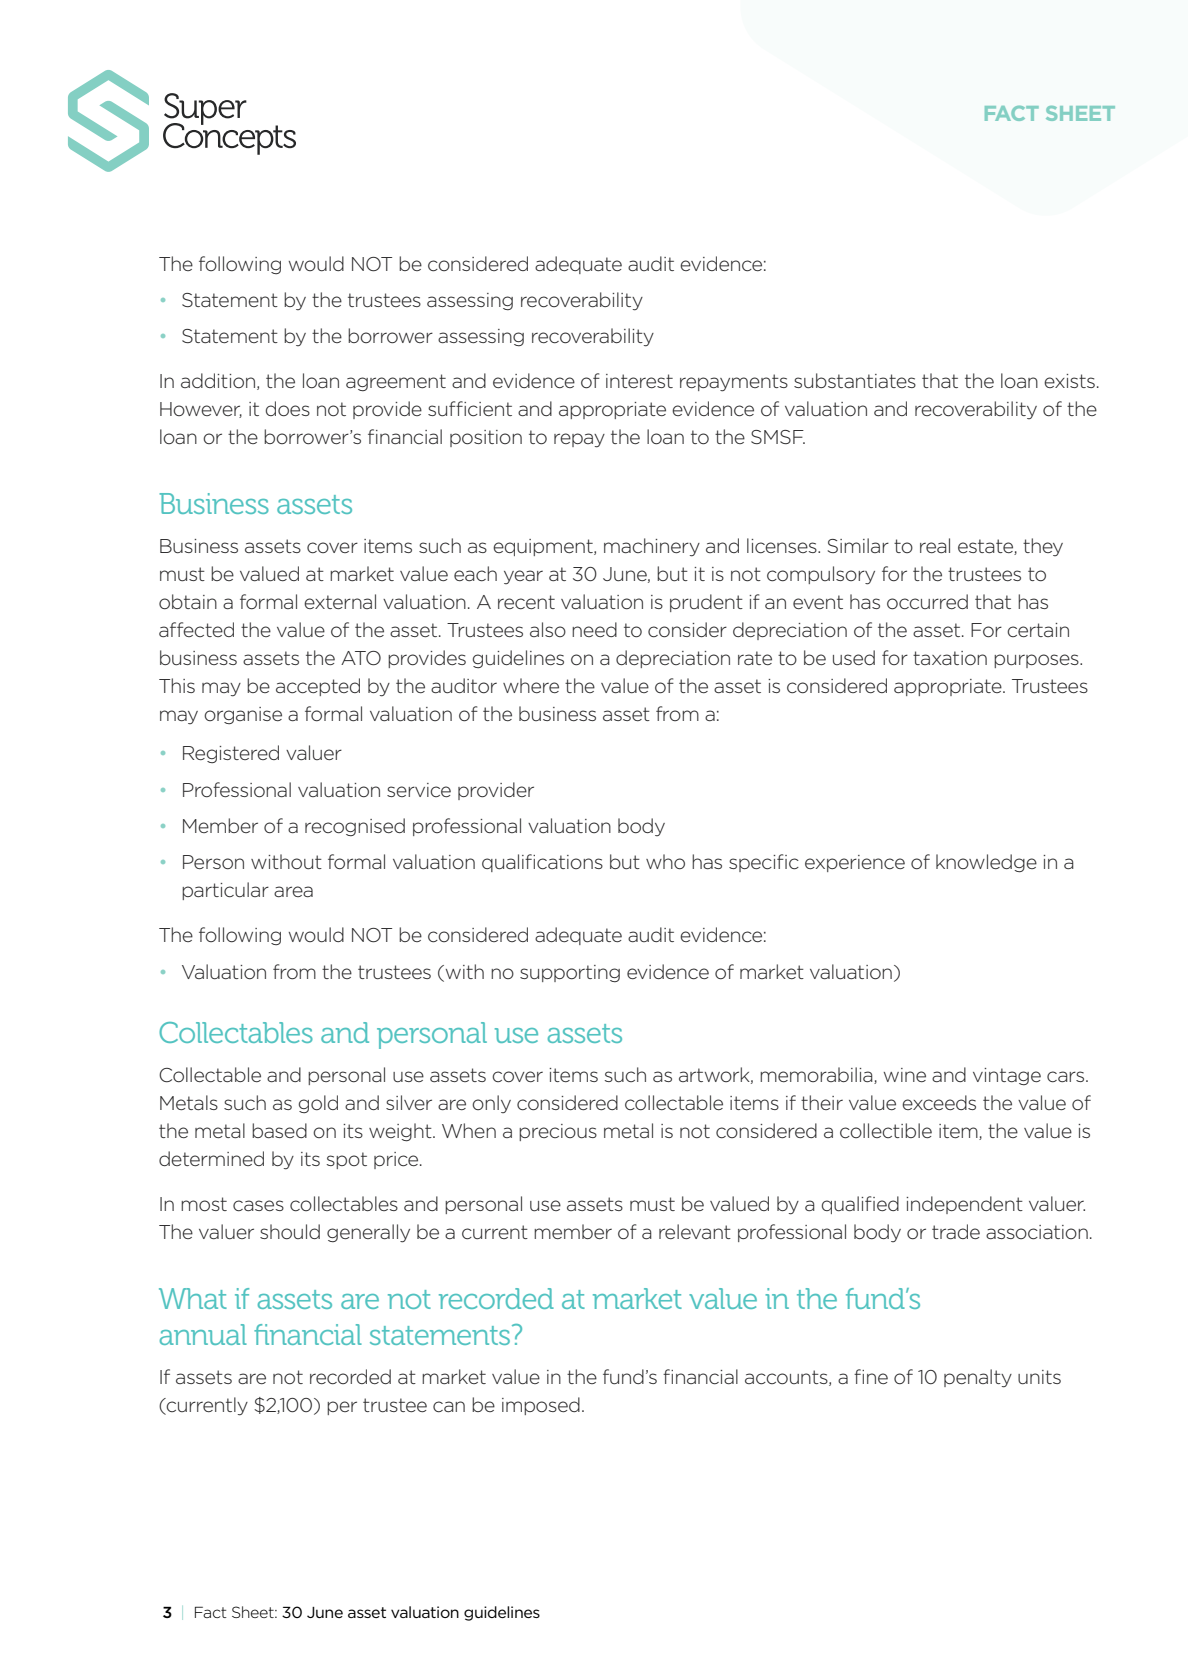 The width and height of the screenshot is (1188, 1680). I want to click on accepted, so click(318, 687).
